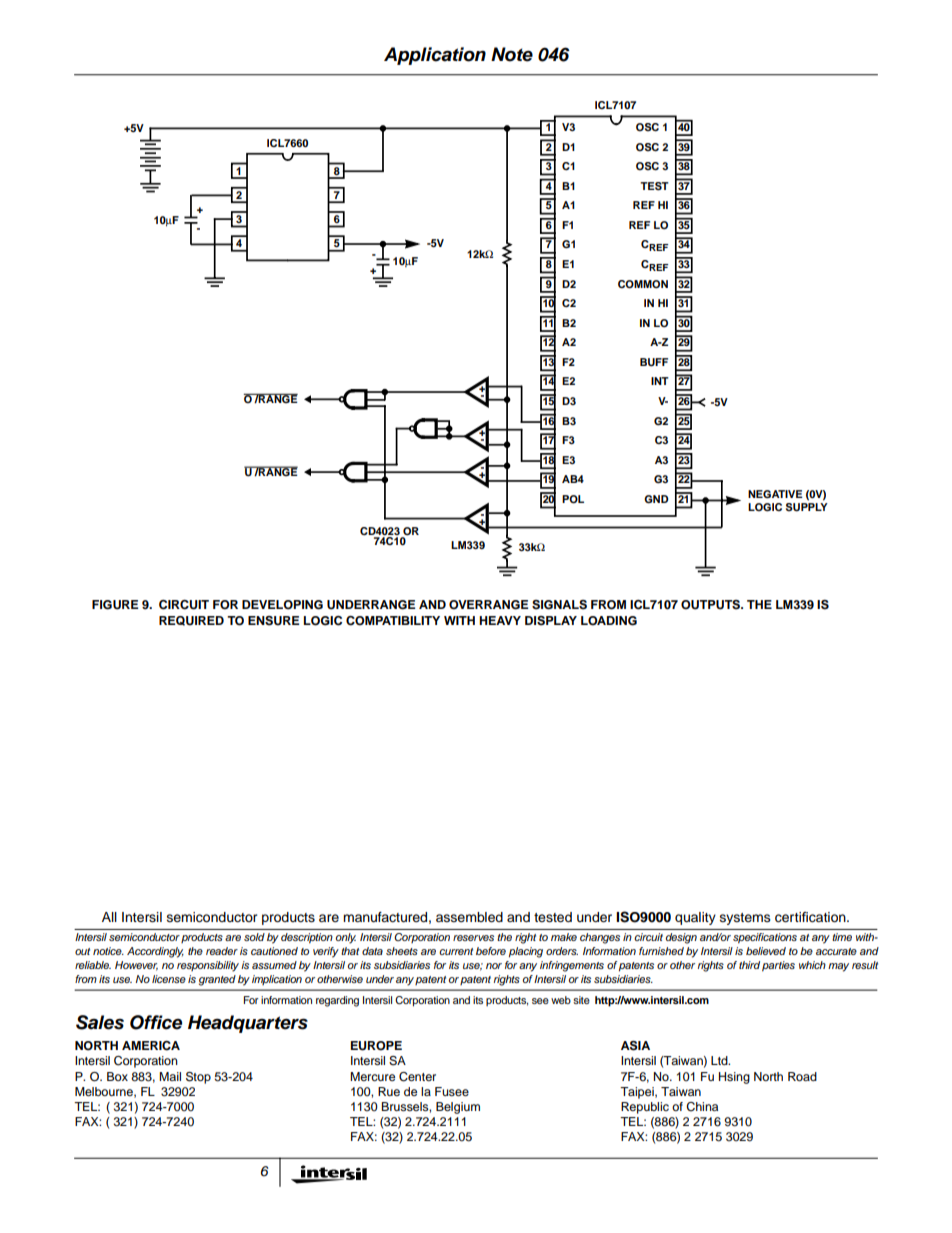  Describe the element at coordinates (712, 605) in the document. I see `OUTPUTS` at that location.
